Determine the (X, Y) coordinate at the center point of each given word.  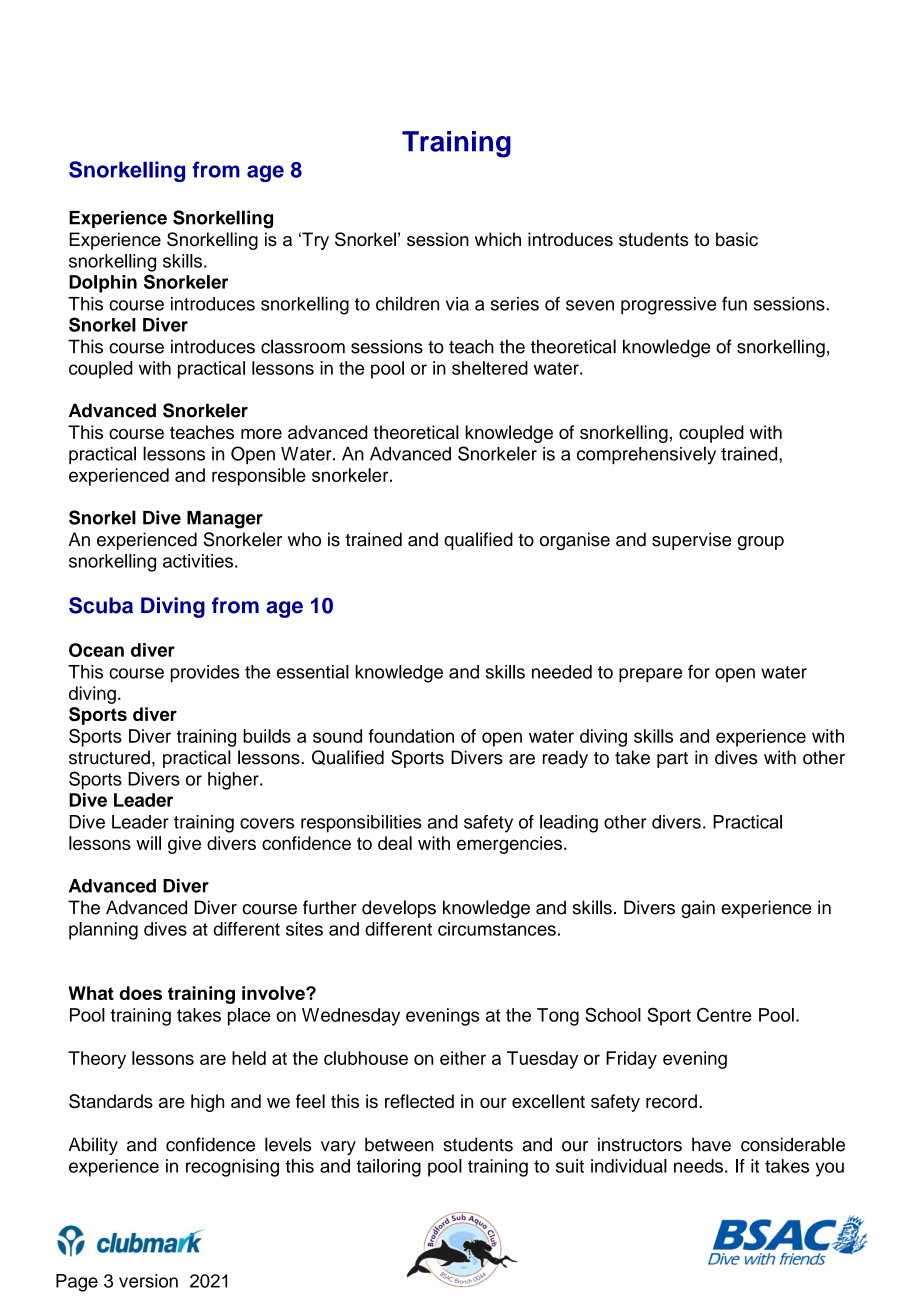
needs (698, 1166)
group (761, 543)
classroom (303, 346)
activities (198, 561)
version (148, 1281)
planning (103, 931)
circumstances (497, 929)
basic (737, 239)
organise (575, 541)
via (457, 304)
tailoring (388, 1168)
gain (698, 909)
